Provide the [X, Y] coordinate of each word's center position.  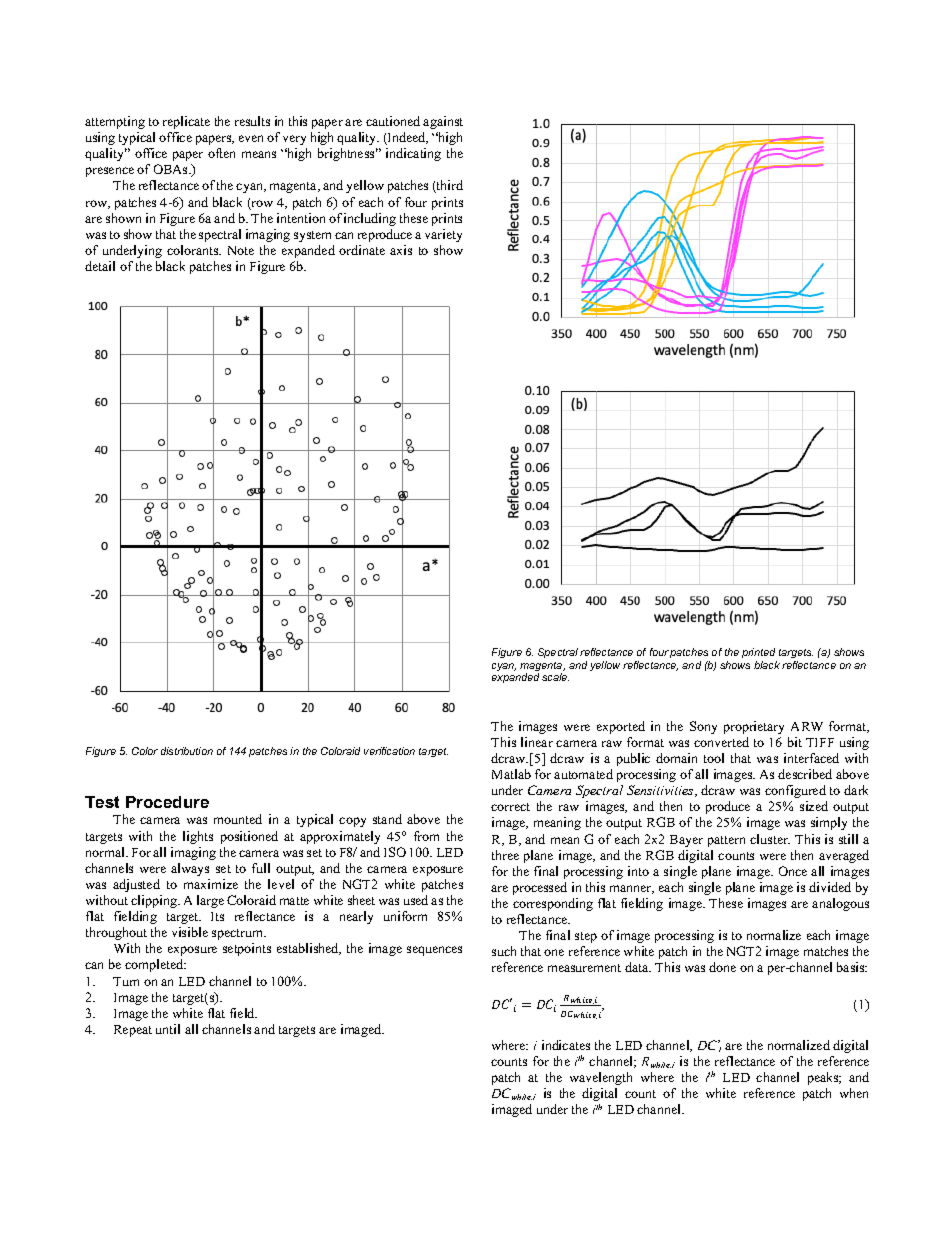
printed [758, 653]
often [221, 153]
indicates [566, 1045]
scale [555, 677]
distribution [187, 751]
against [443, 122]
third [449, 186]
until [168, 1029]
